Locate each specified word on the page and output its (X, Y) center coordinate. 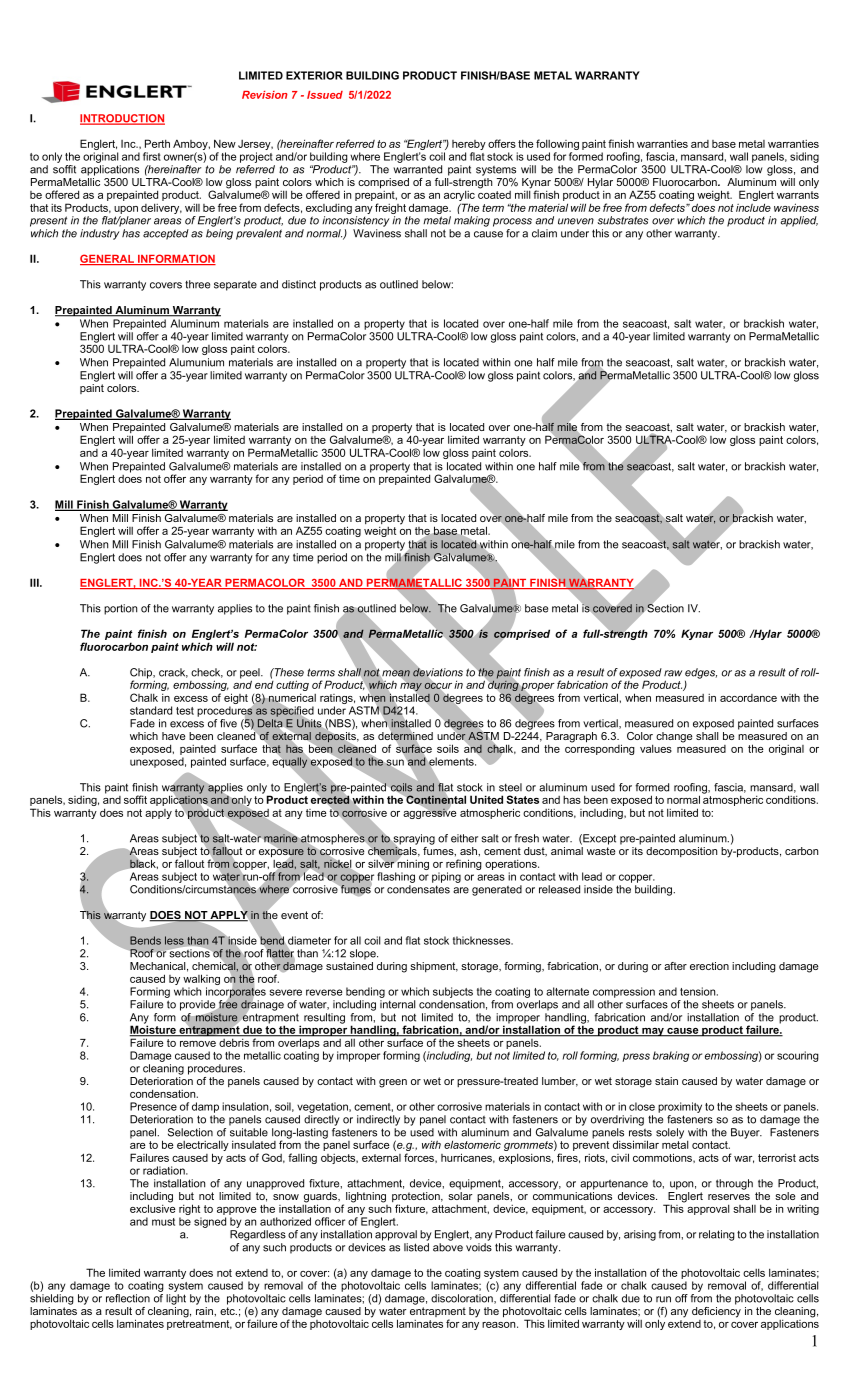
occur (438, 685)
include (753, 207)
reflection (128, 1298)
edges (701, 674)
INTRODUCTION (122, 119)
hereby (469, 146)
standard (151, 710)
